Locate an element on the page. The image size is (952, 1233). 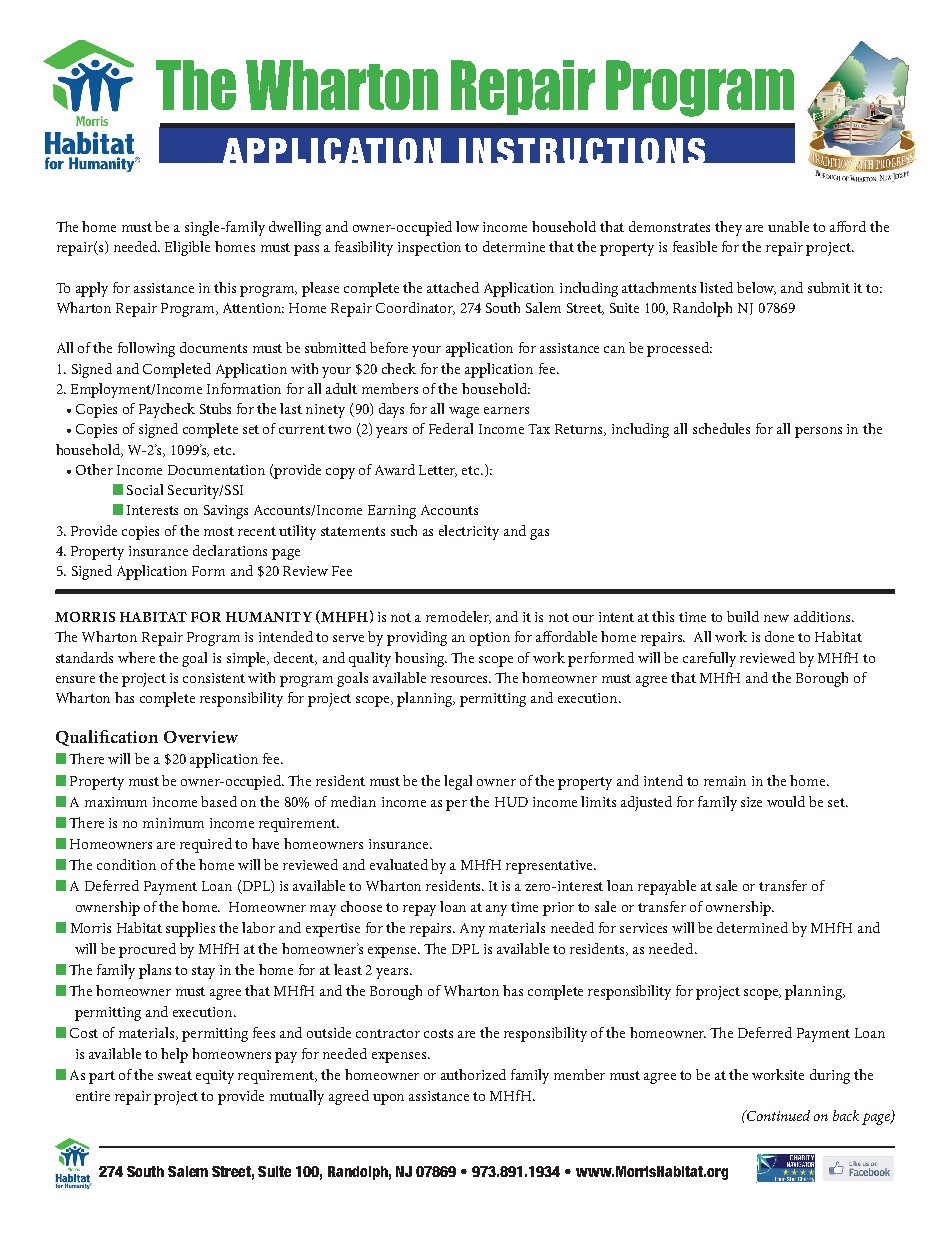
sweat is located at coordinates (175, 1075).
